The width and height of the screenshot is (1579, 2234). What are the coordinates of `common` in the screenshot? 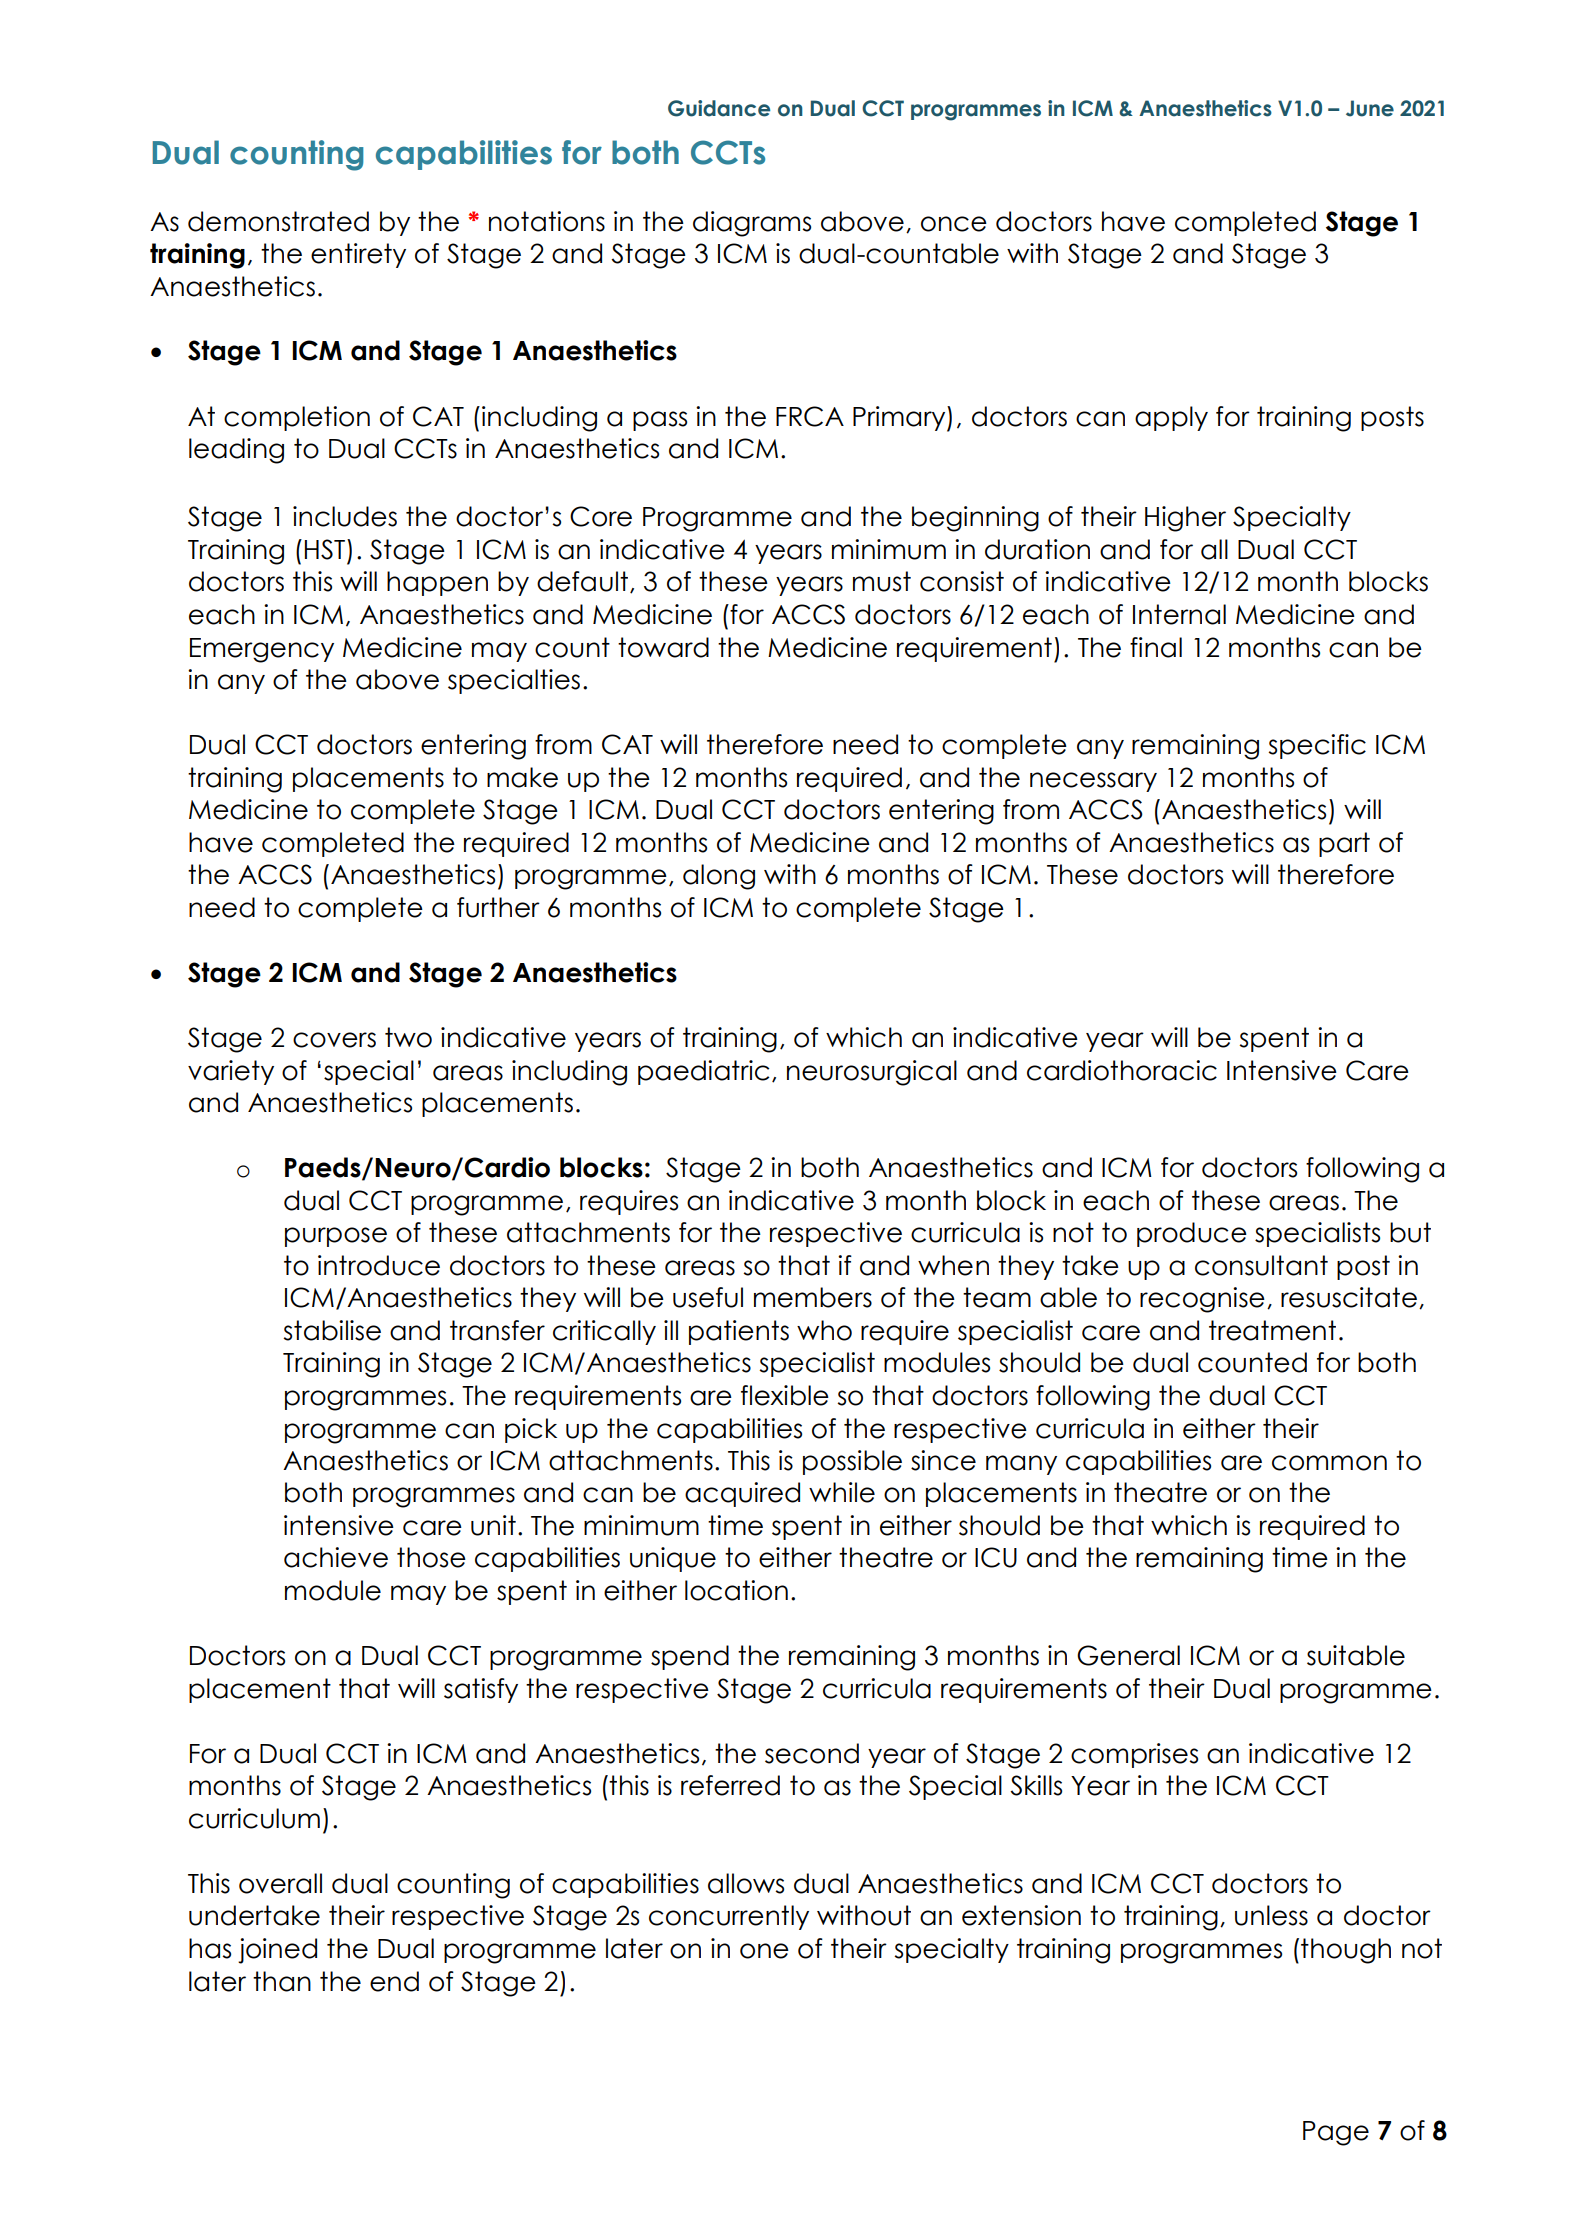 It's located at (1329, 1463).
